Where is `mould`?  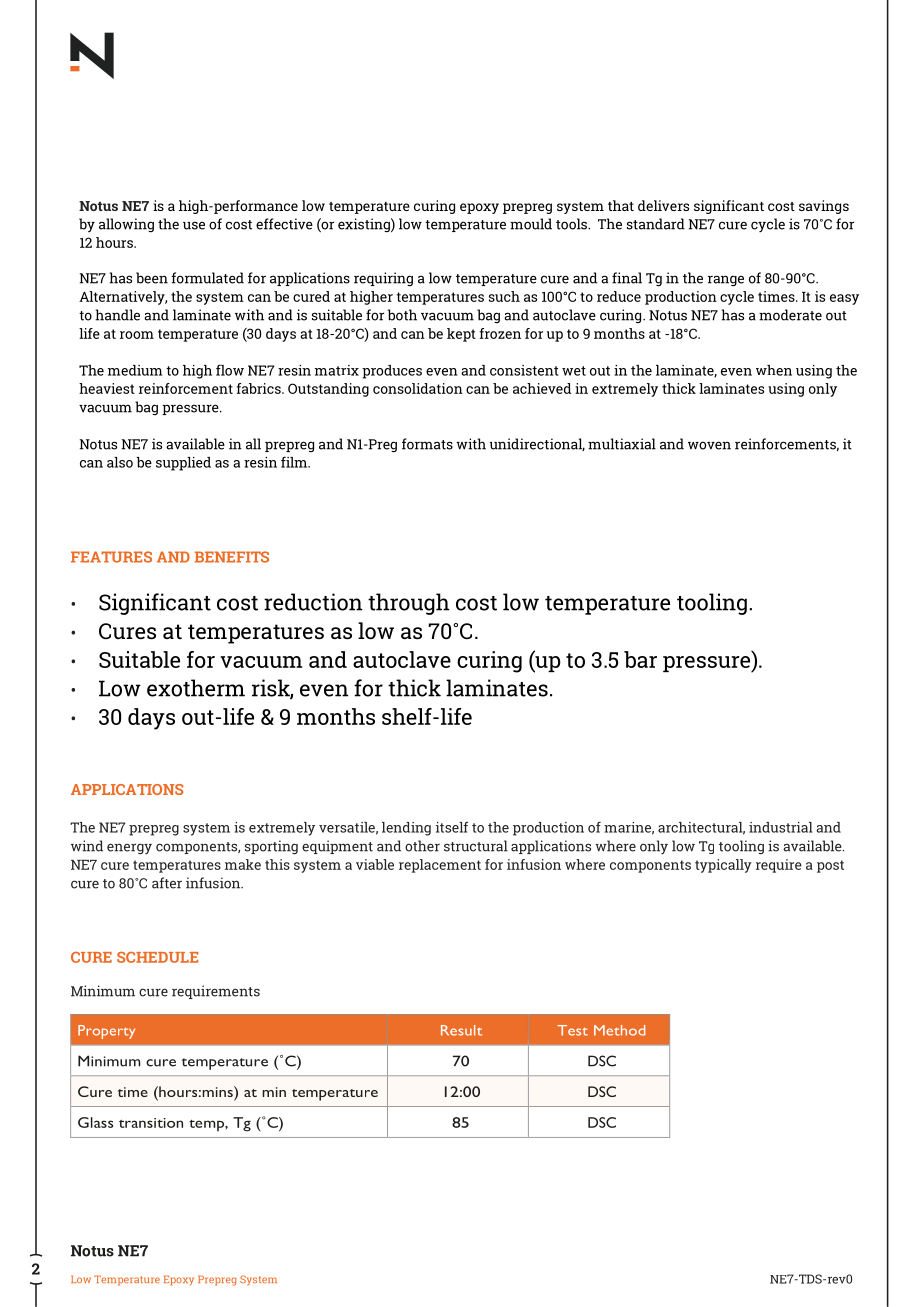 mould is located at coordinates (531, 224).
